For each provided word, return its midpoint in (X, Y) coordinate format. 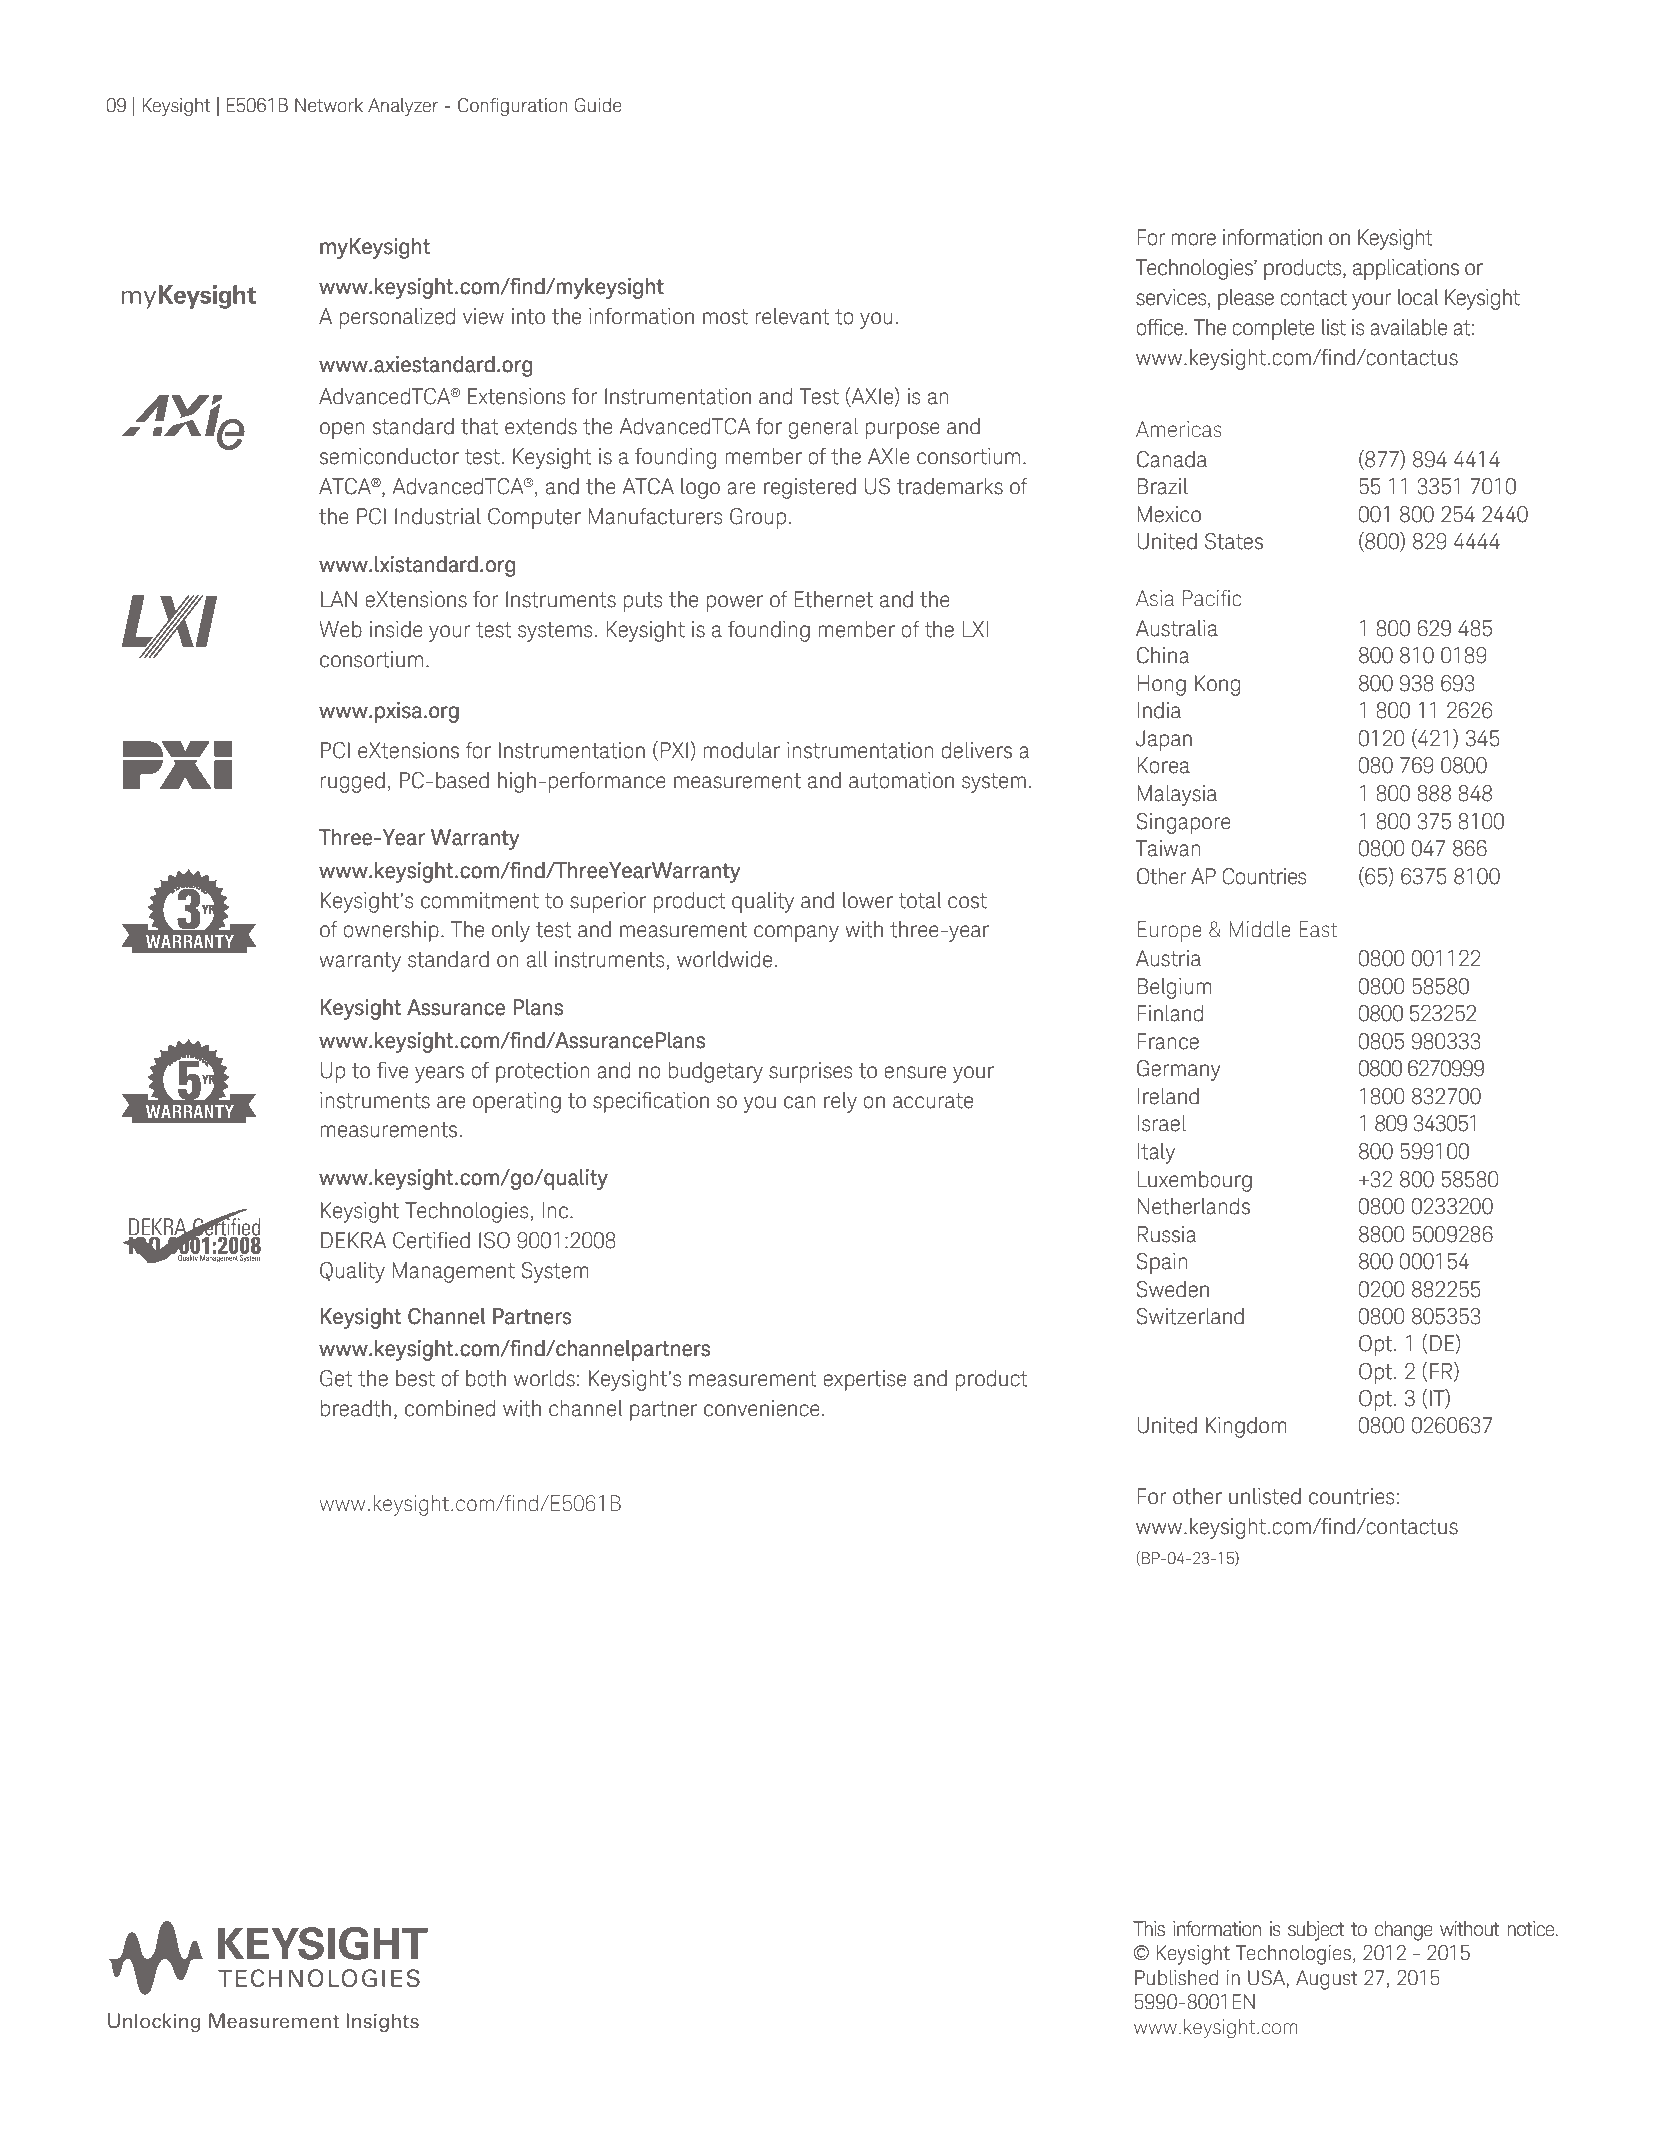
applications (1406, 269)
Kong (1217, 685)
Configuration (513, 107)
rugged (352, 782)
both (486, 1378)
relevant (792, 316)
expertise (864, 1380)
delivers (976, 750)
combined (450, 1408)
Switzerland (1190, 1316)
